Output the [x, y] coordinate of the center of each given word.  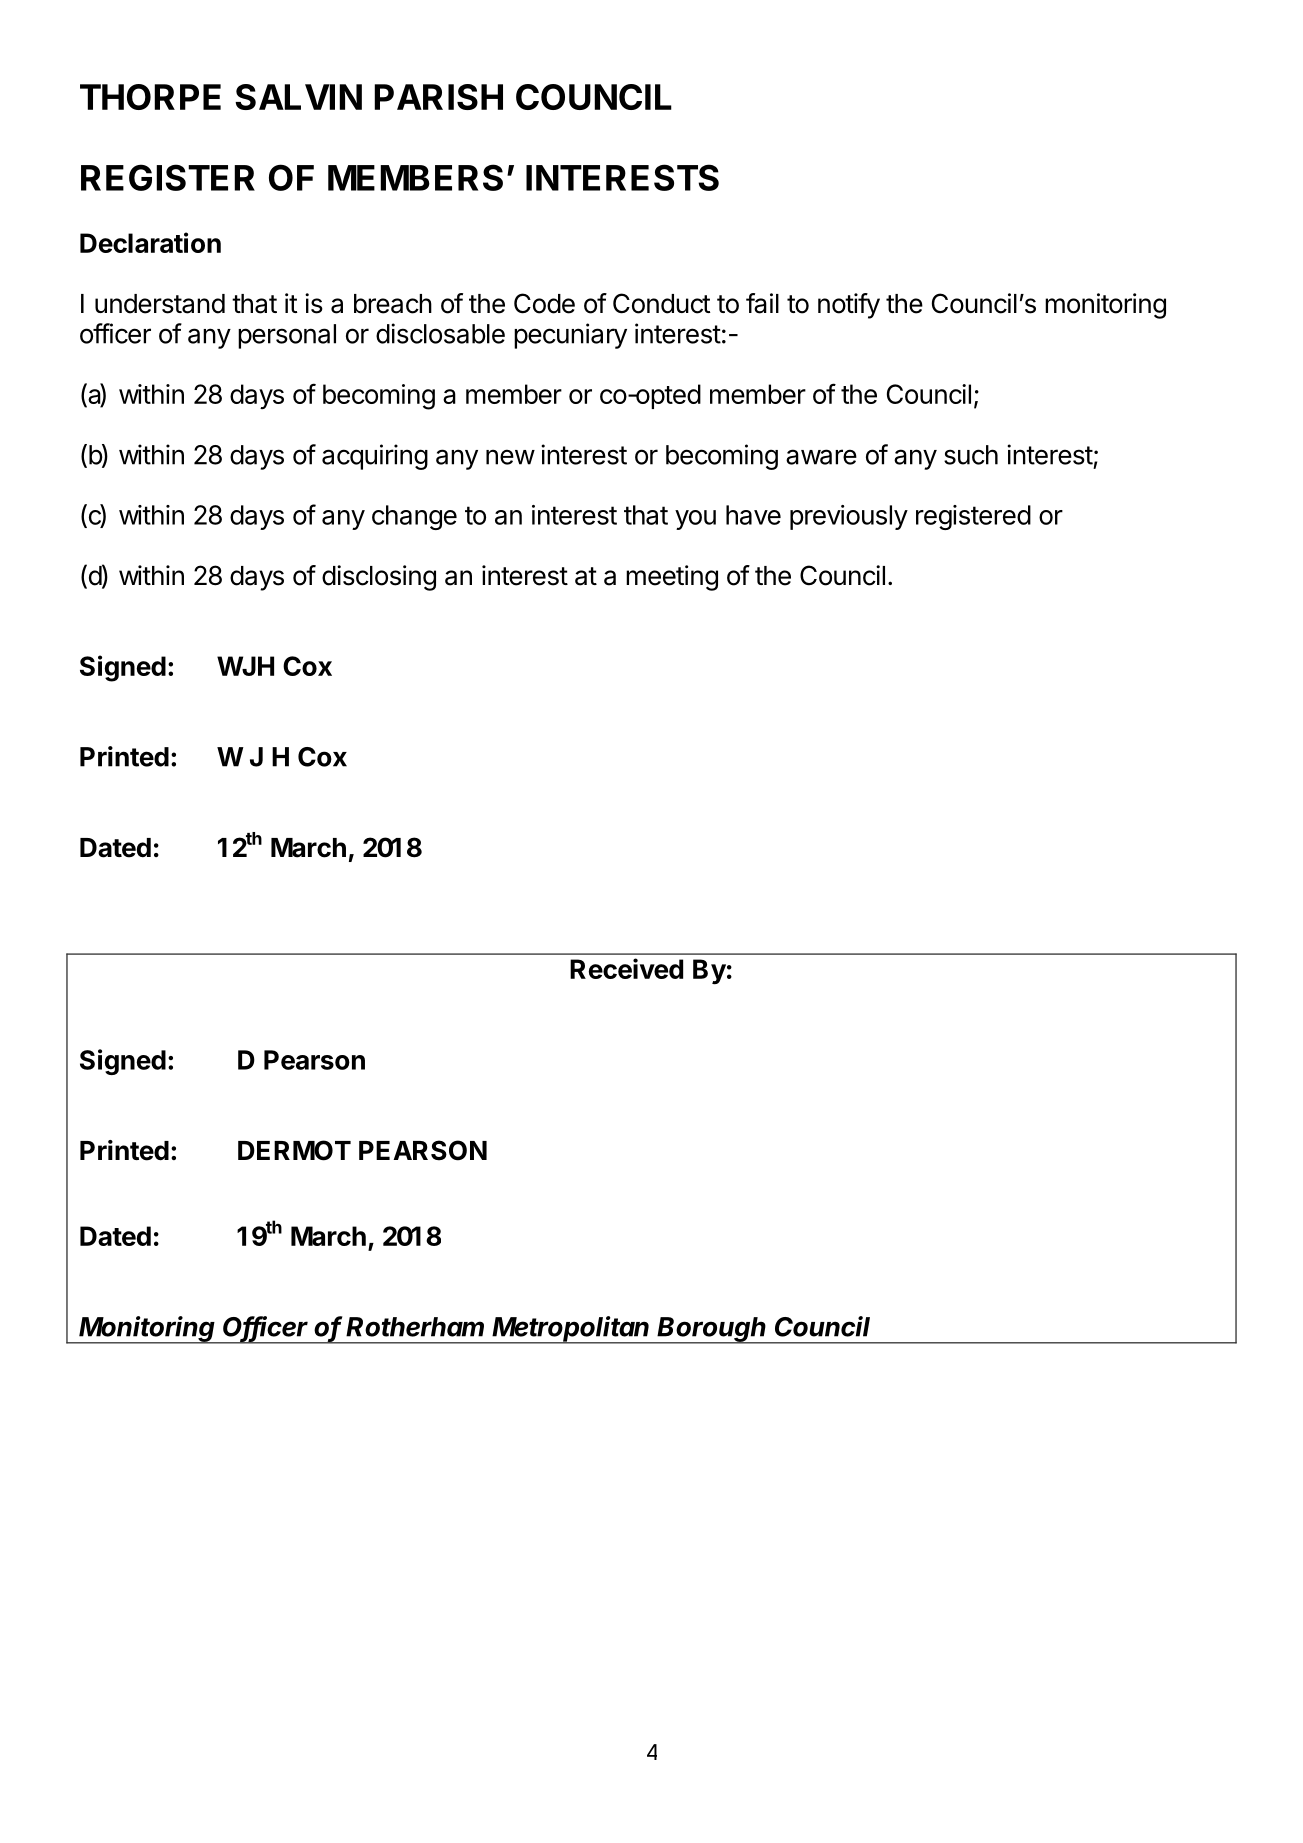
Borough [712, 1330]
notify [849, 306]
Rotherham [415, 1327]
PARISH [438, 97]
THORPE [150, 97]
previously [849, 517]
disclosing [379, 578]
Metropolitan [572, 1330]
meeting [672, 578]
